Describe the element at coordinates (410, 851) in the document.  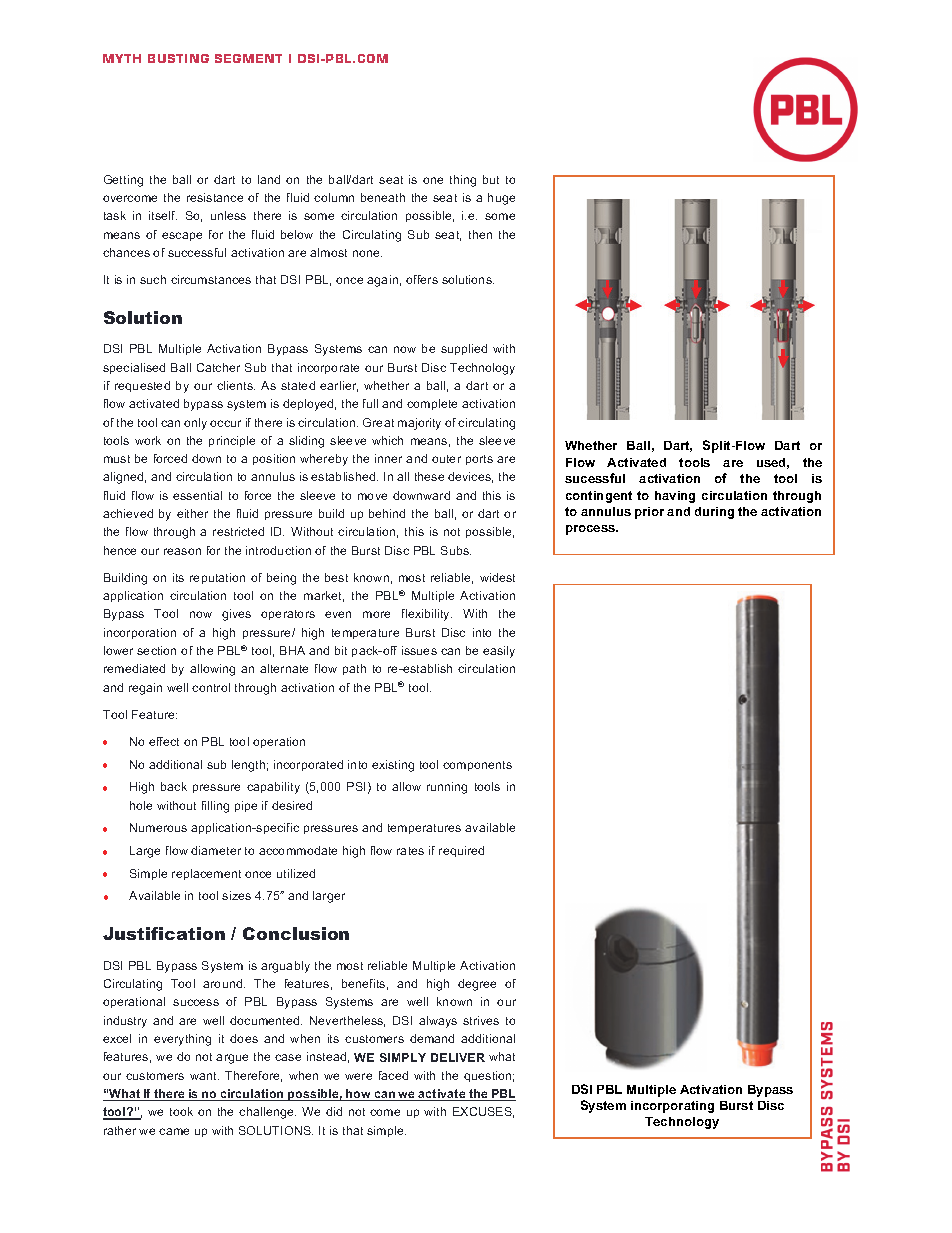
I see `rates` at that location.
